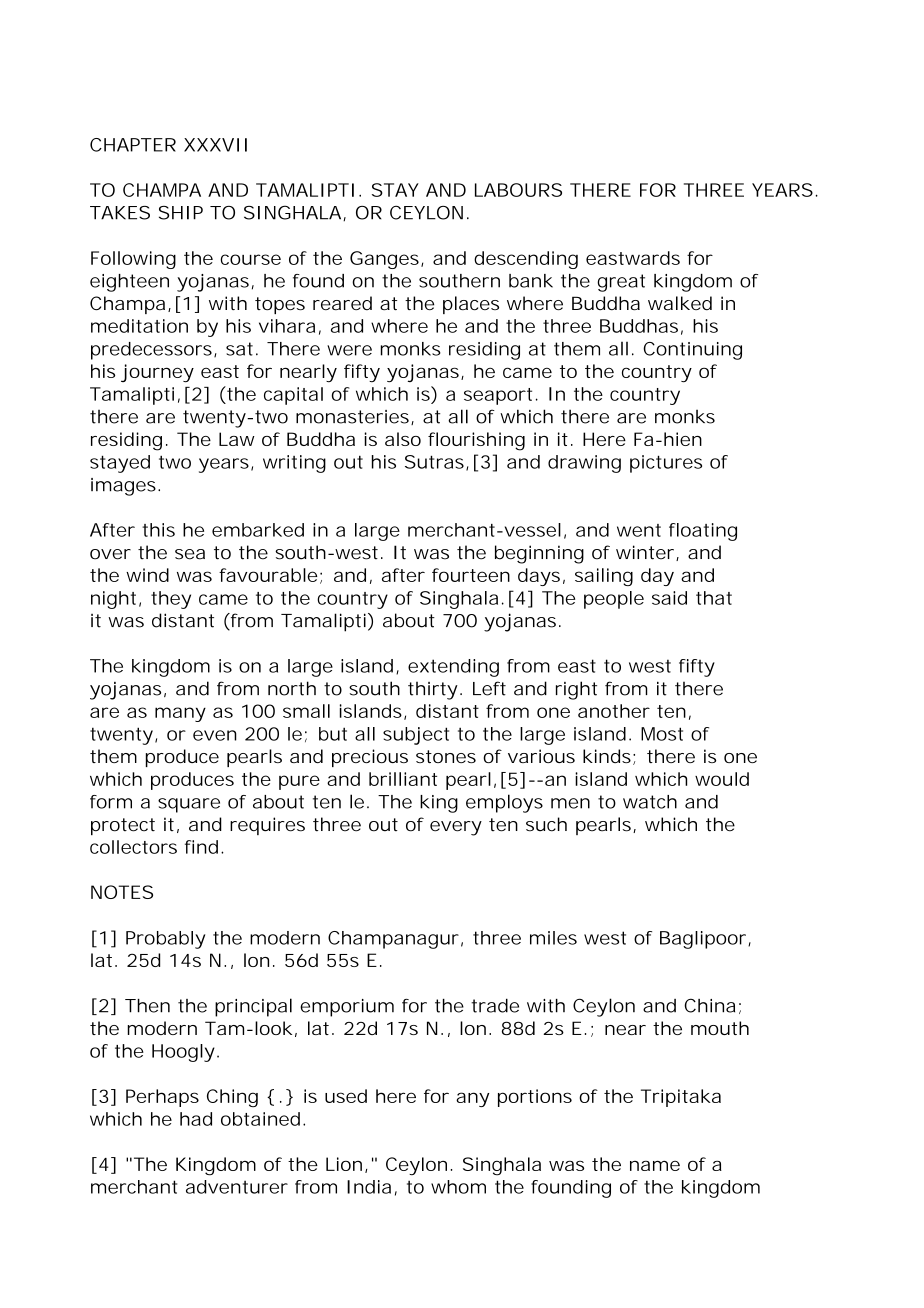  What do you see at coordinates (621, 283) in the image?
I see `great` at bounding box center [621, 283].
